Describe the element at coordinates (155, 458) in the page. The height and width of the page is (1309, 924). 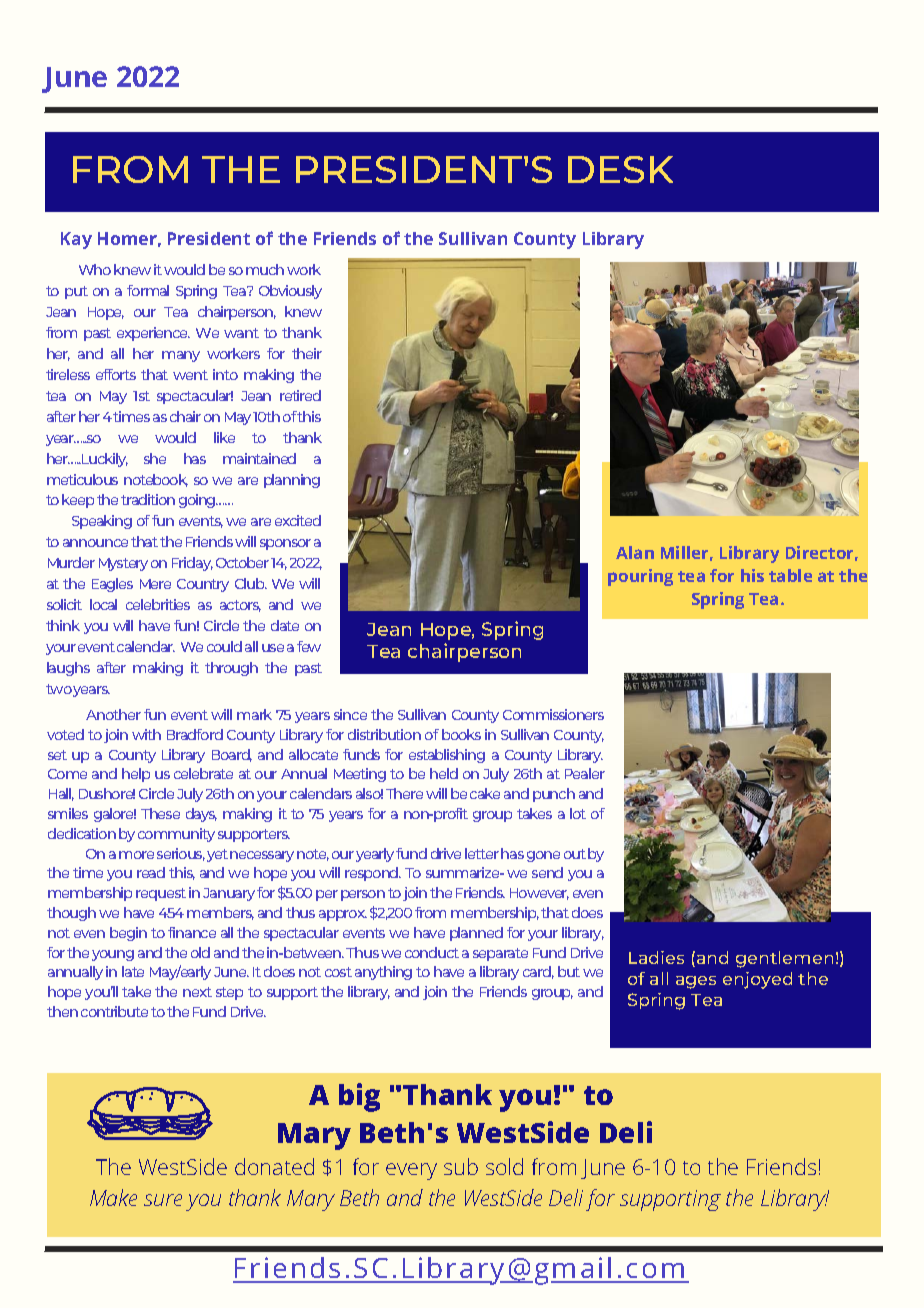
I see `she` at that location.
